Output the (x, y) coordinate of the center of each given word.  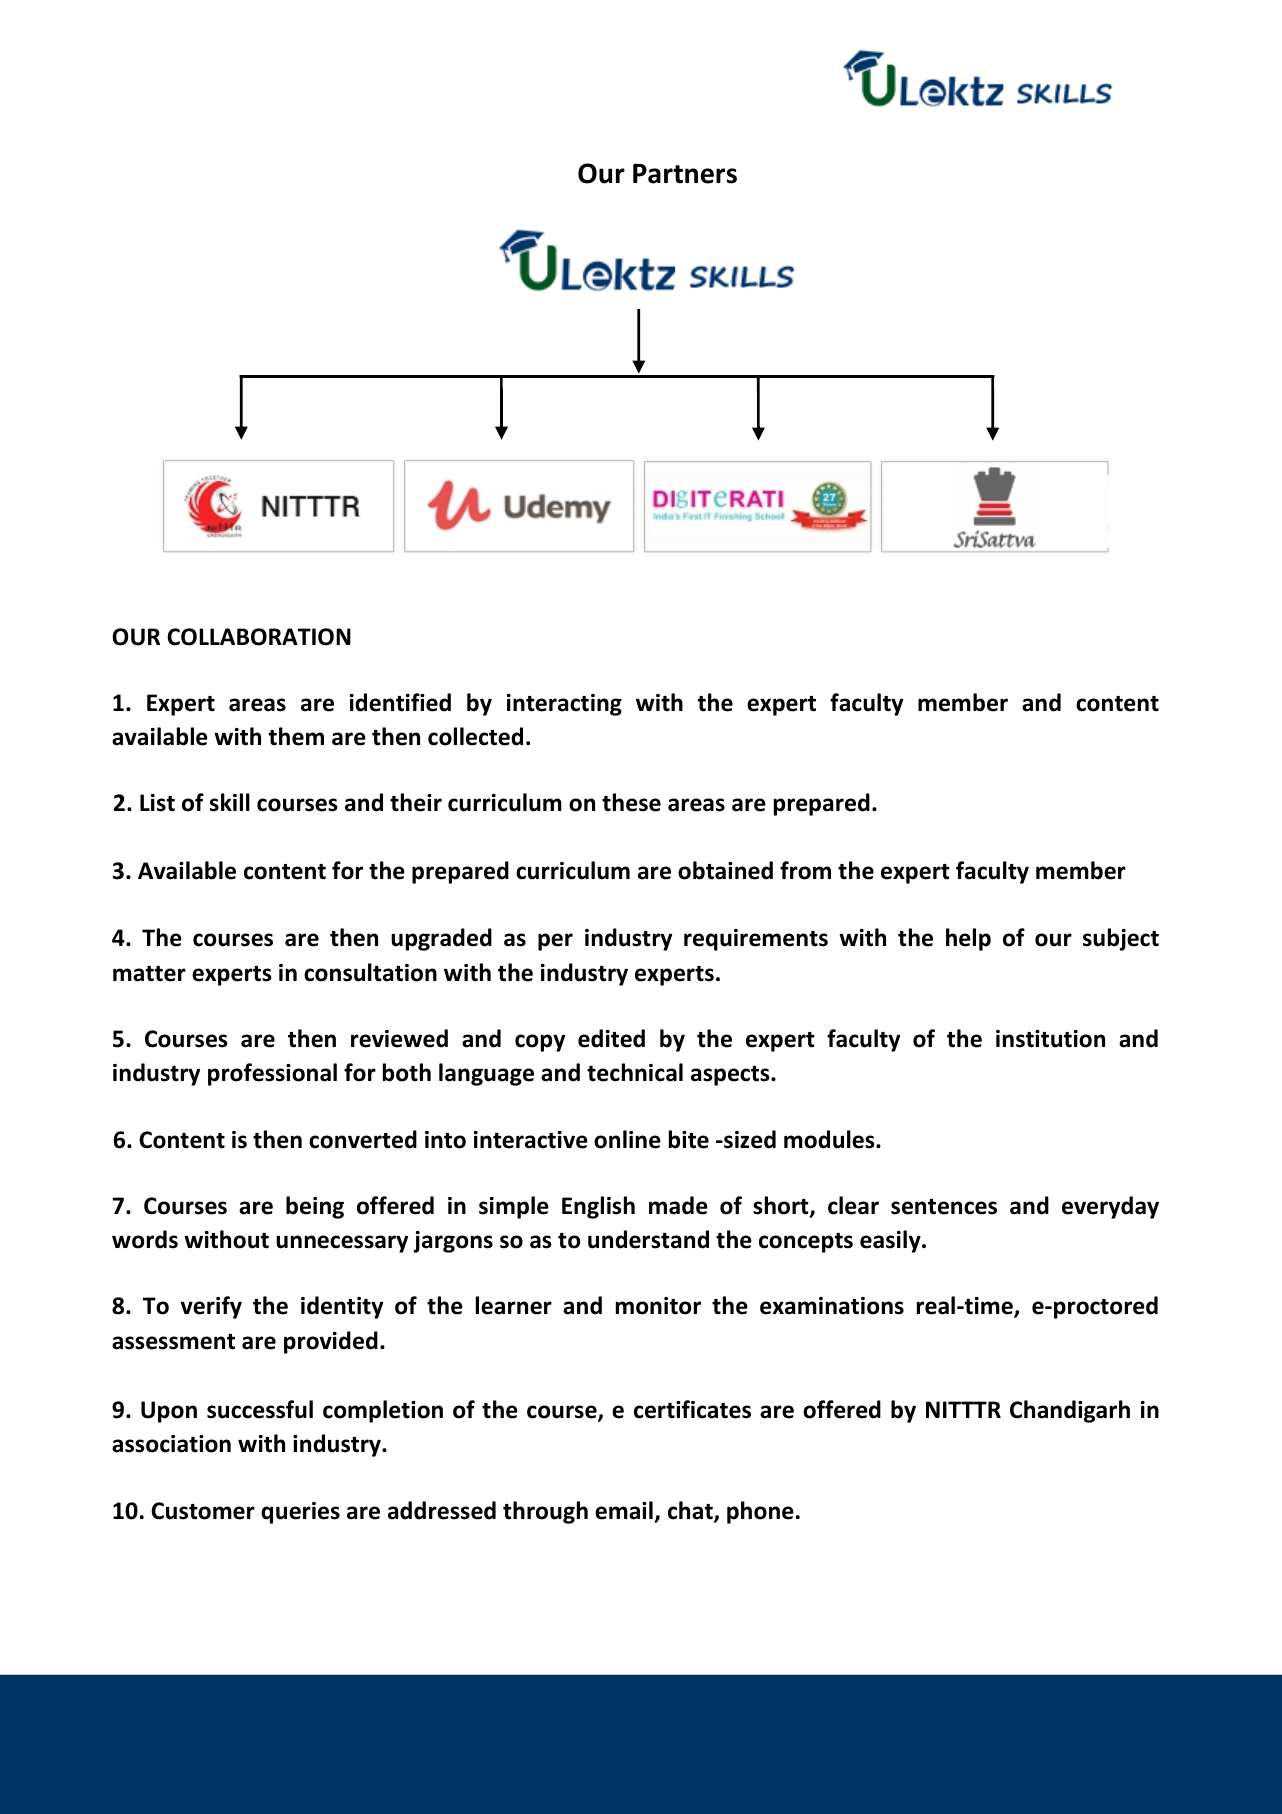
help (968, 939)
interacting (564, 705)
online (627, 1139)
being (315, 1207)
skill (230, 802)
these (631, 802)
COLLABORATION (259, 637)
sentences (944, 1207)
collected (475, 736)
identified (400, 702)
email (624, 1510)
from (805, 870)
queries (300, 1513)
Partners (685, 174)
